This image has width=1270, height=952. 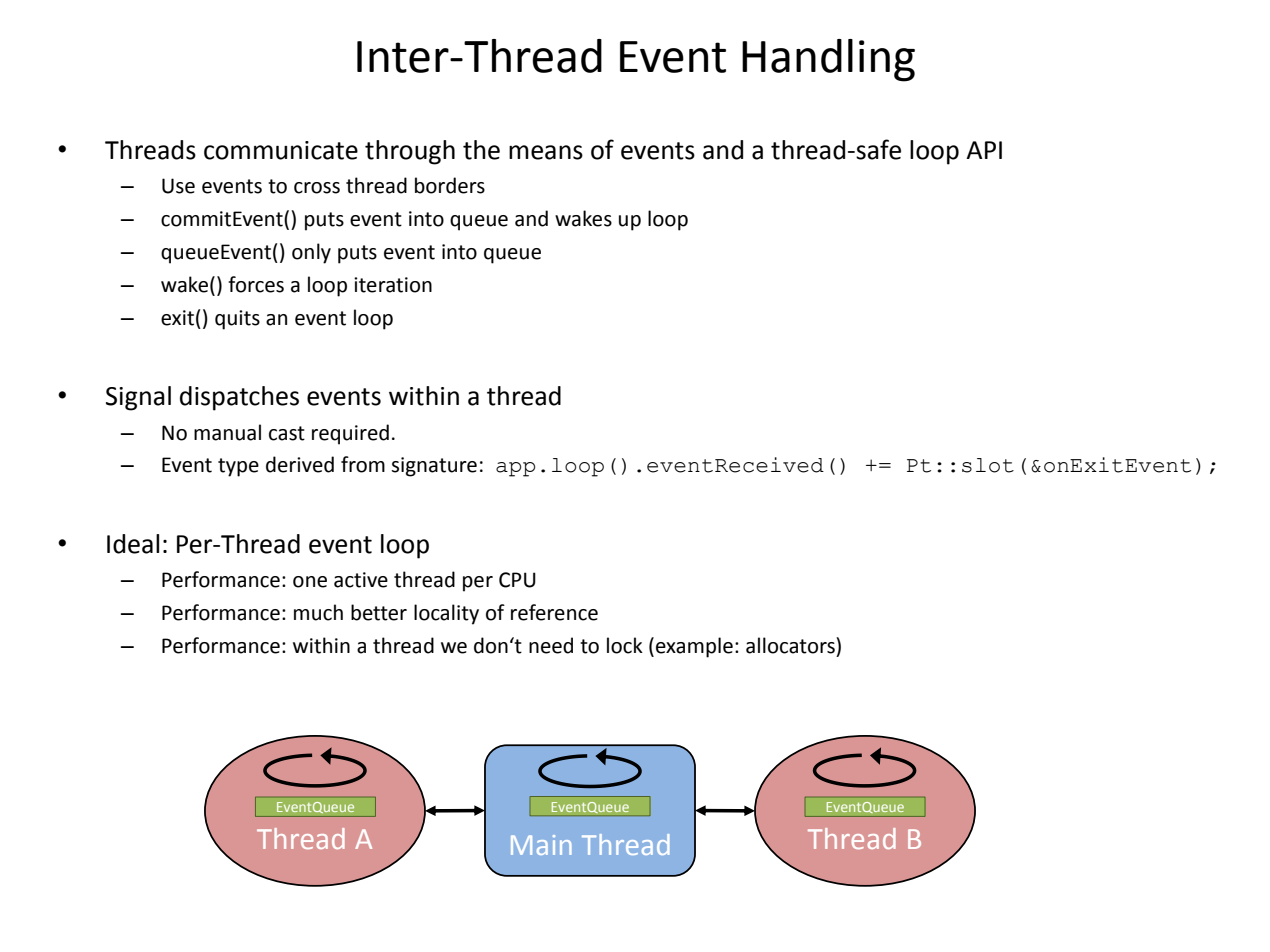 What do you see at coordinates (281, 150) in the image?
I see `communicate` at bounding box center [281, 150].
